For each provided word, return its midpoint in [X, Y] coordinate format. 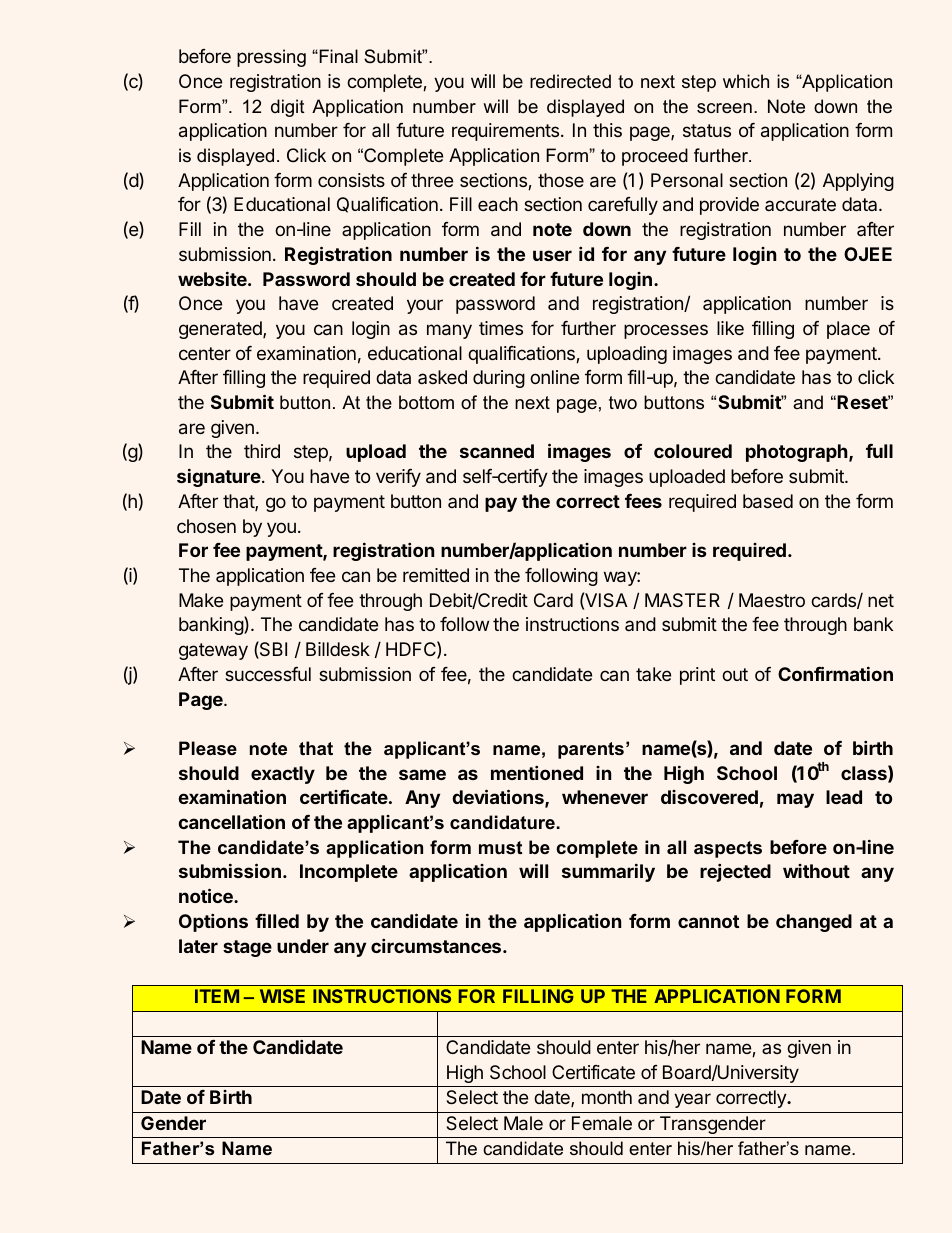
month [607, 1097]
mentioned [537, 772]
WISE [282, 996]
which [746, 81]
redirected [570, 81]
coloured [693, 451]
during [499, 379]
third [262, 451]
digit [288, 108]
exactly [283, 775]
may [795, 800]
